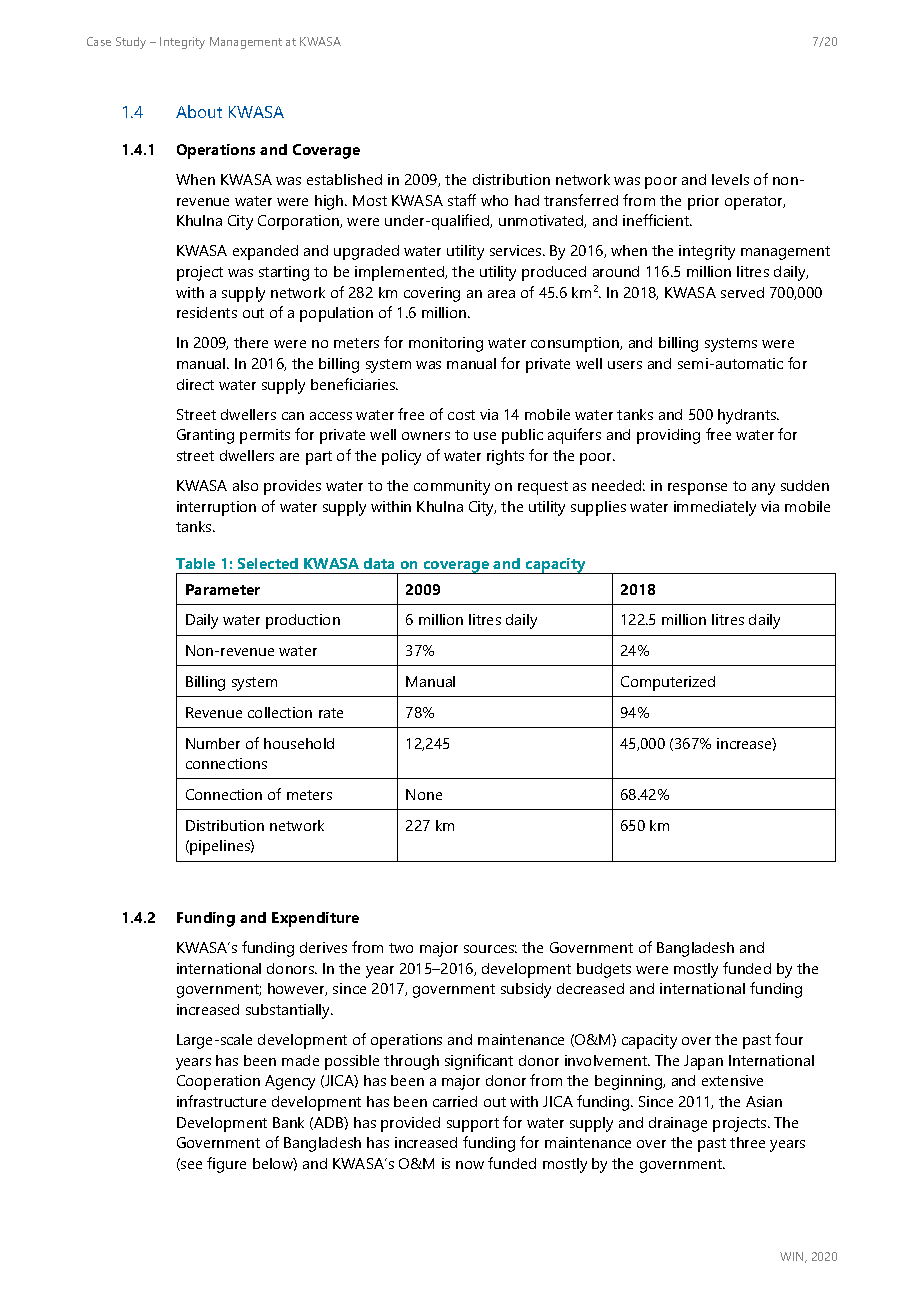  I want to click on WIN, so click(793, 1257).
